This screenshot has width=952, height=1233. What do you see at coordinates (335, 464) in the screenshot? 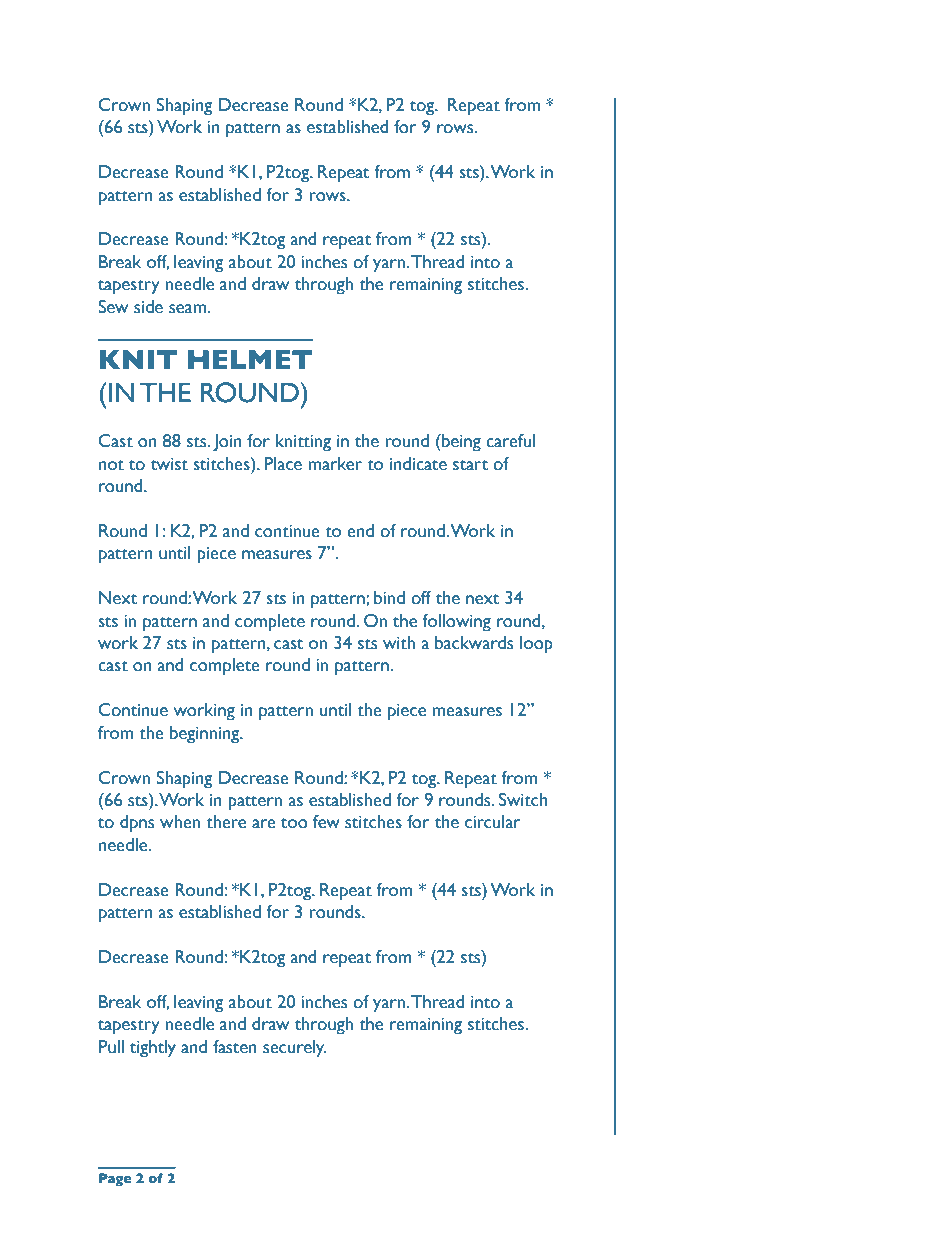
I see `marker` at bounding box center [335, 464].
